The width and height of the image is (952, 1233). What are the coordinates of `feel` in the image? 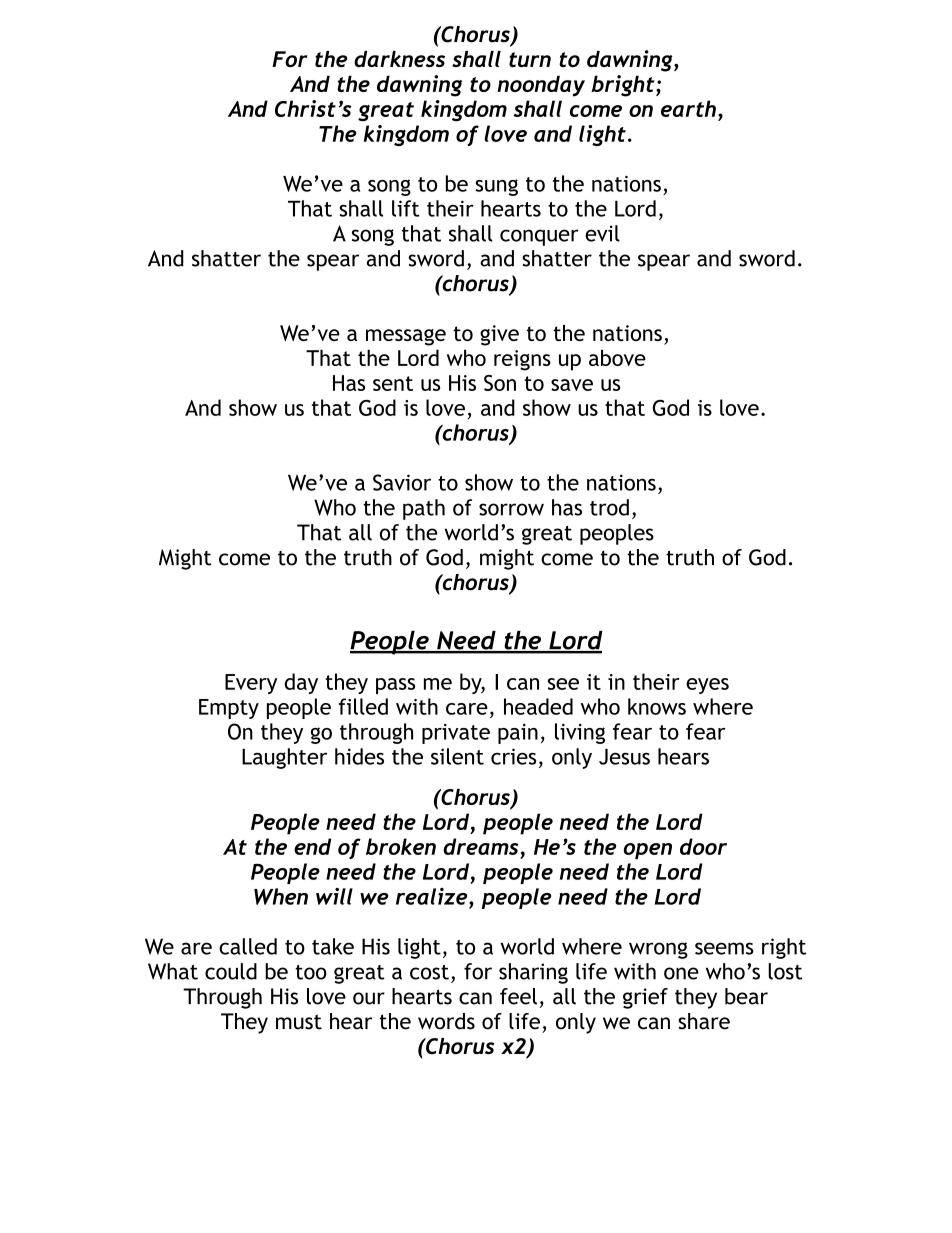 It's located at (518, 996).
